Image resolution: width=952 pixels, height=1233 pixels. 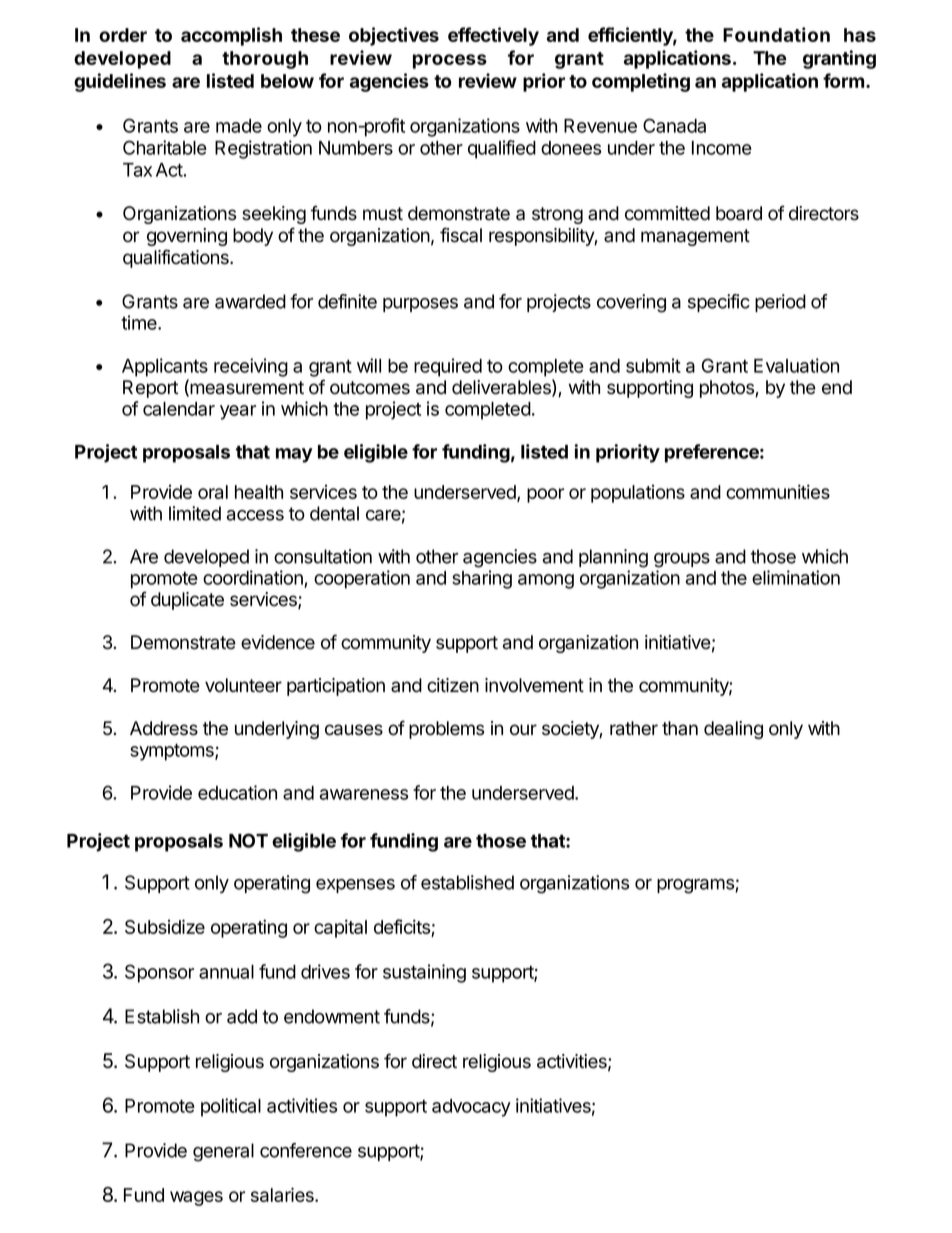 What do you see at coordinates (187, 601) in the page?
I see `duplicate` at bounding box center [187, 601].
